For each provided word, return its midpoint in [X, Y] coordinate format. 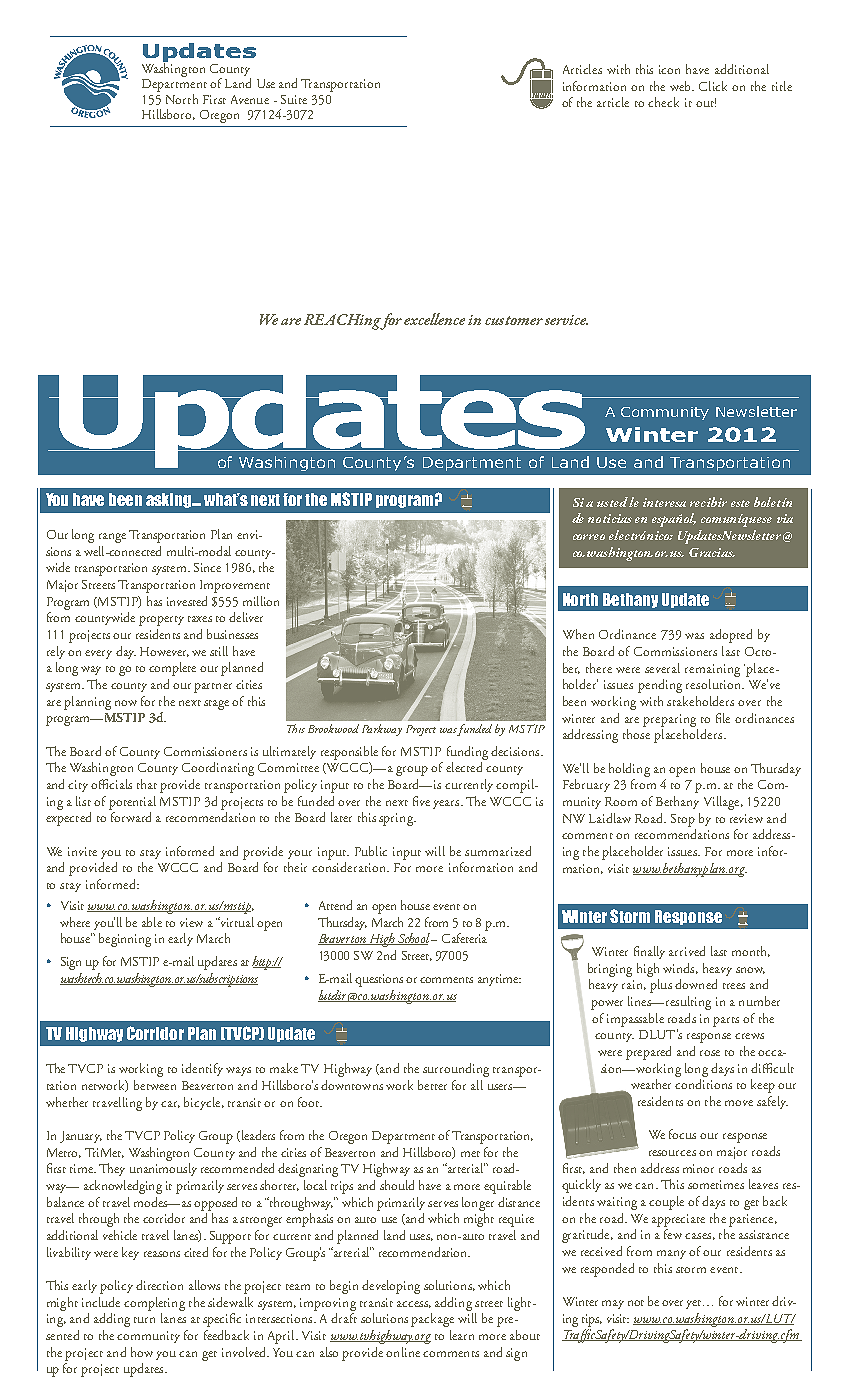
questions [379, 980]
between [155, 1085]
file [723, 718]
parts [726, 1022]
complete [172, 669]
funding [467, 753]
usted [612, 502]
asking [170, 500]
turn [144, 1320]
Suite [294, 99]
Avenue [250, 99]
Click [713, 86]
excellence [434, 319]
